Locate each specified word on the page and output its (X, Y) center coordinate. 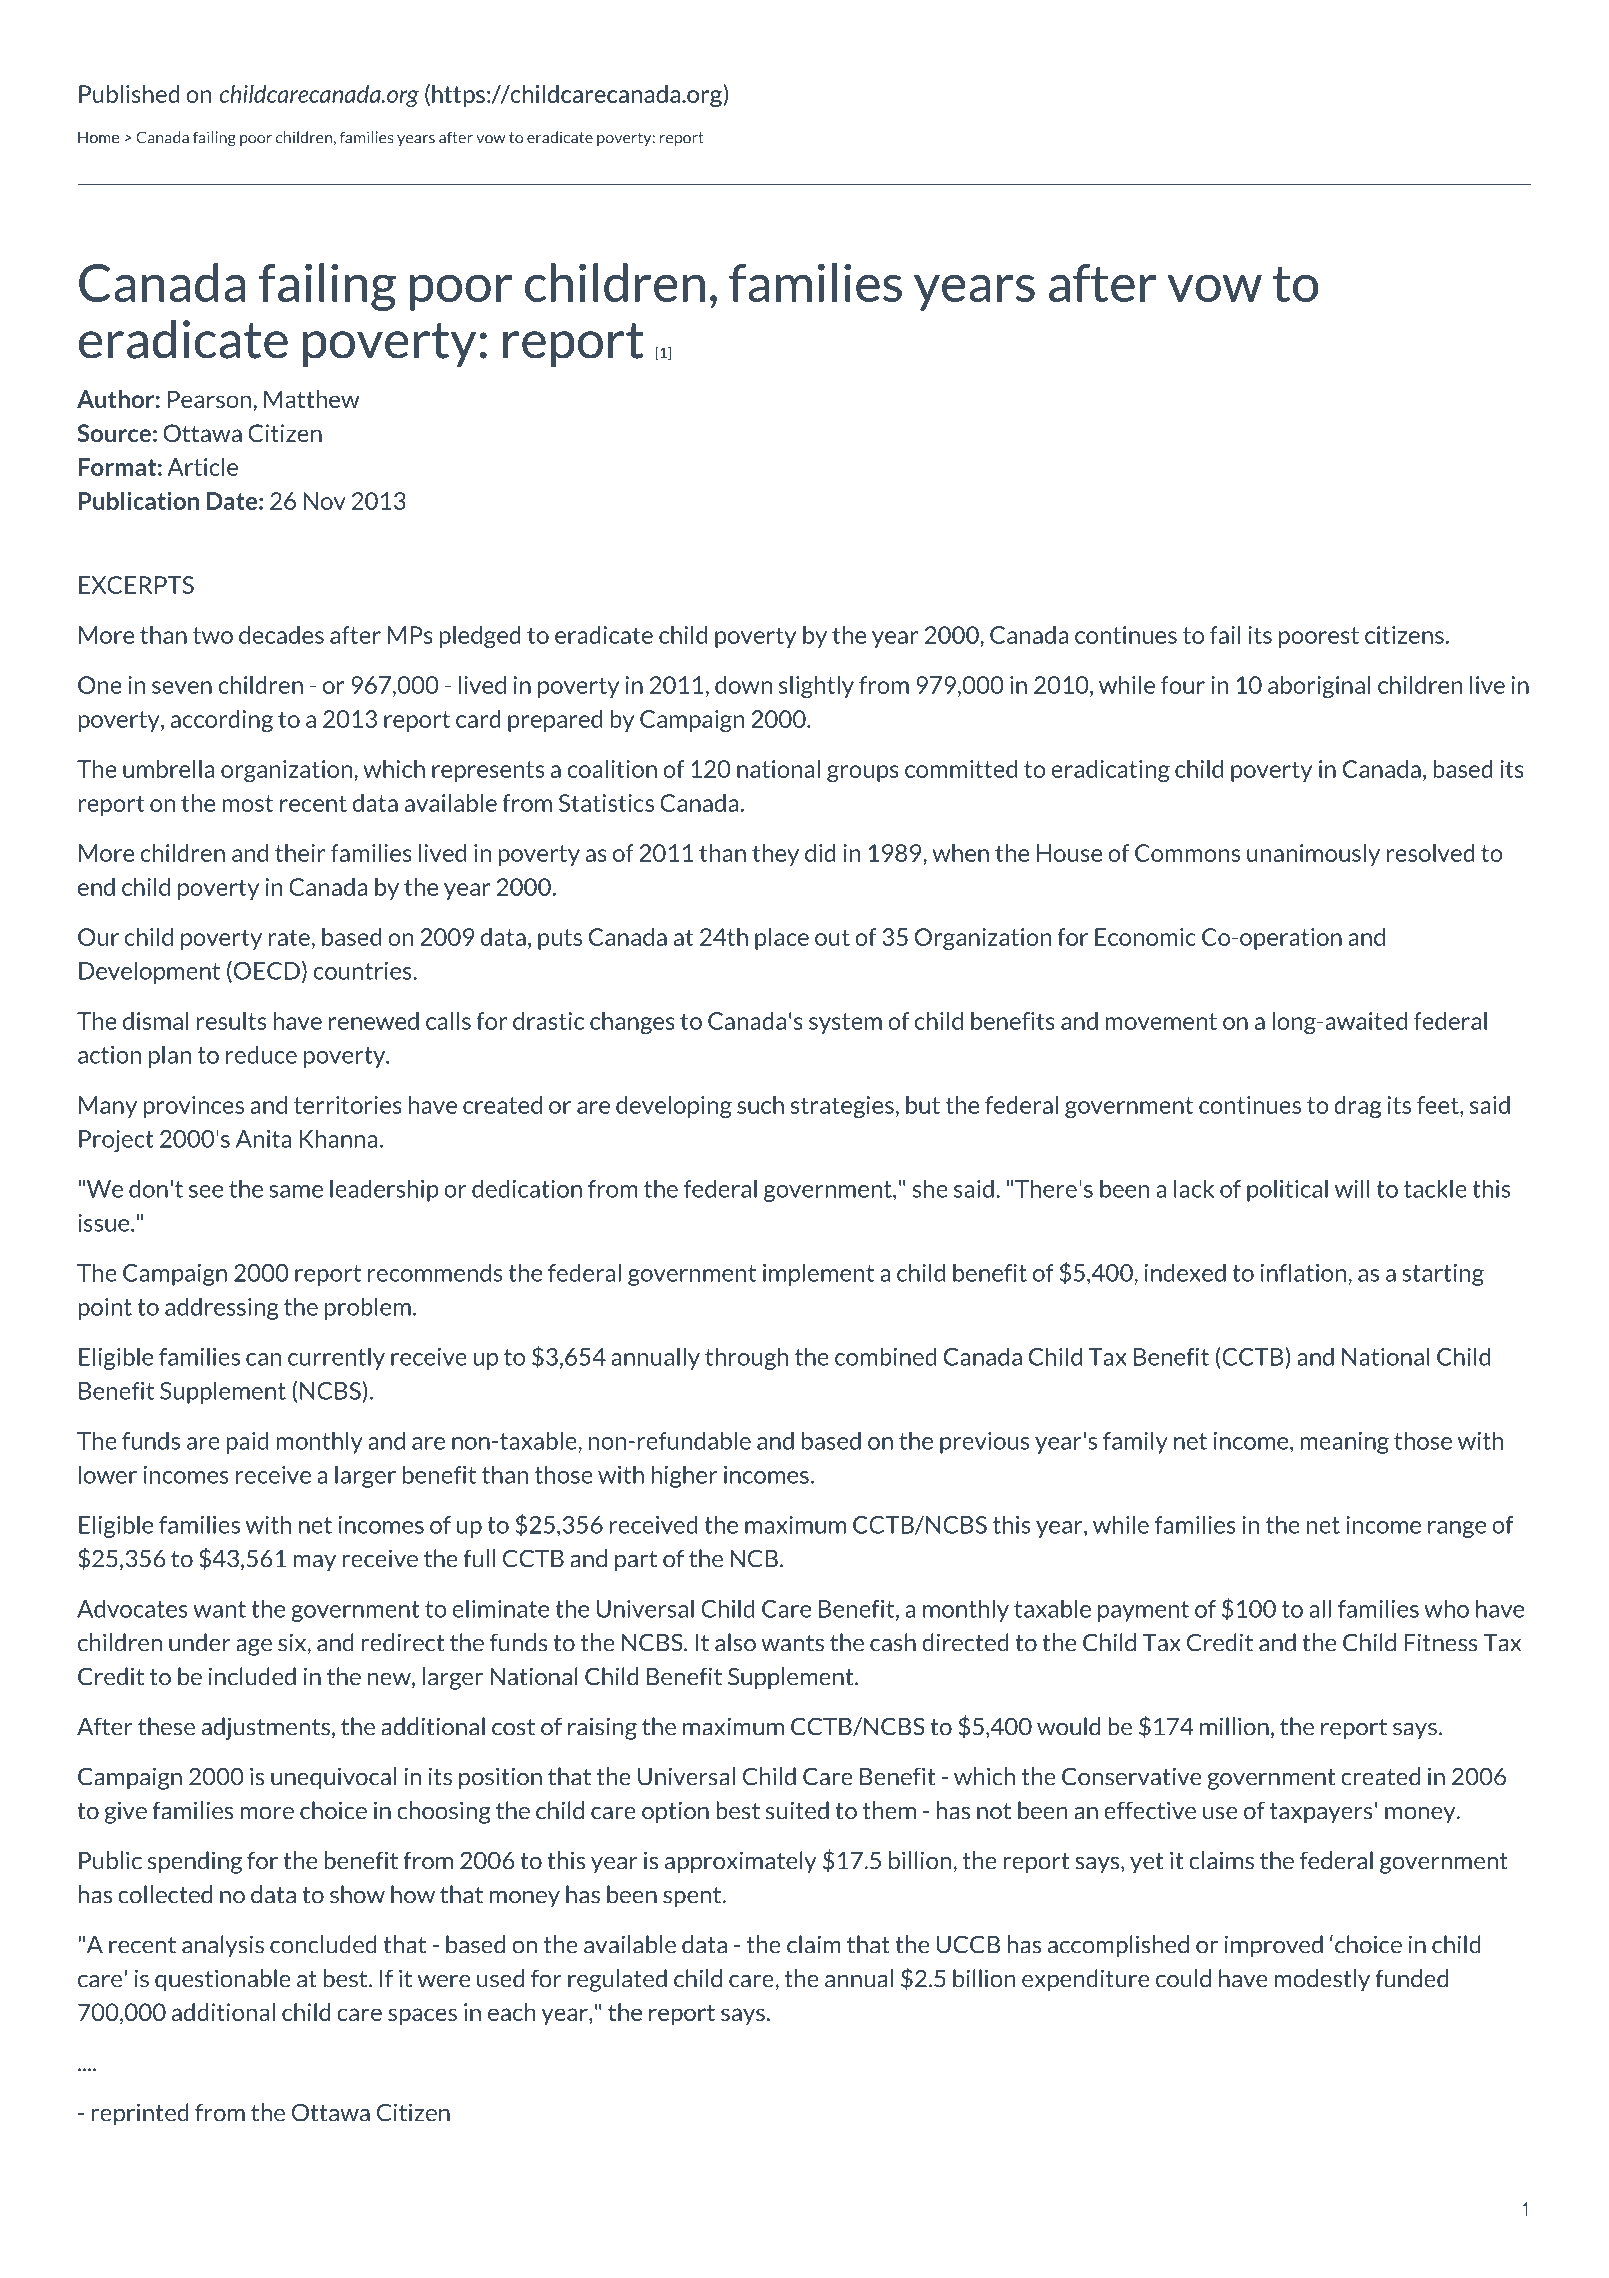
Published (129, 94)
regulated (617, 1980)
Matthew (311, 399)
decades (281, 635)
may (315, 1563)
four (1183, 685)
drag (1357, 1107)
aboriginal (1319, 687)
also (735, 1642)
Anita (264, 1139)
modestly (1322, 1980)
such (760, 1105)
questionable (223, 1980)
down (743, 685)
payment (1143, 1611)
